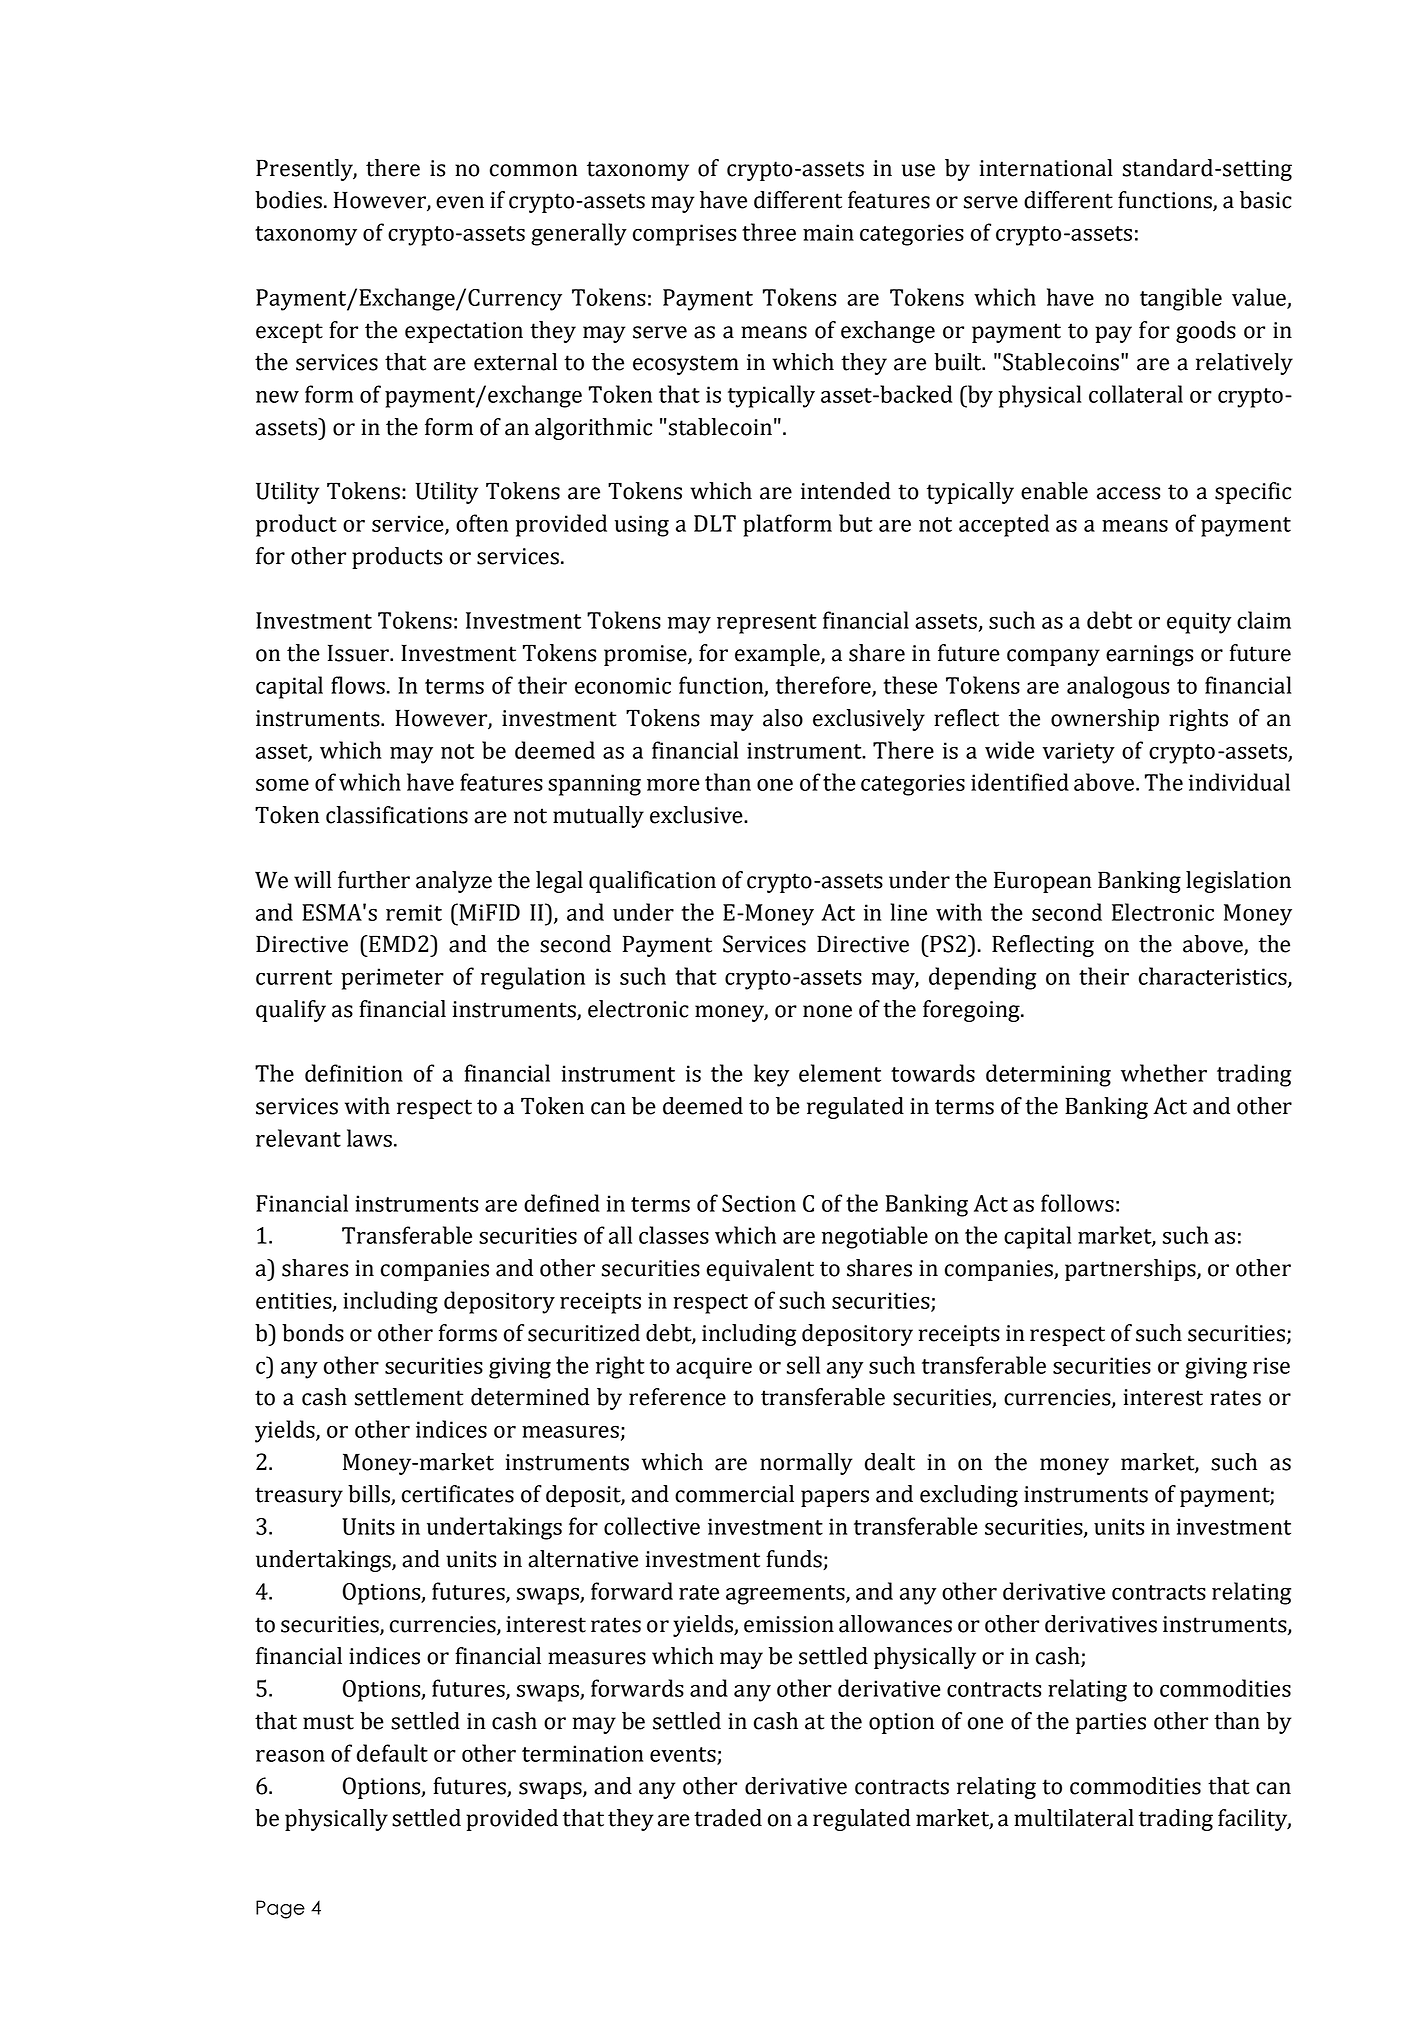  I want to click on default, so click(392, 1753).
